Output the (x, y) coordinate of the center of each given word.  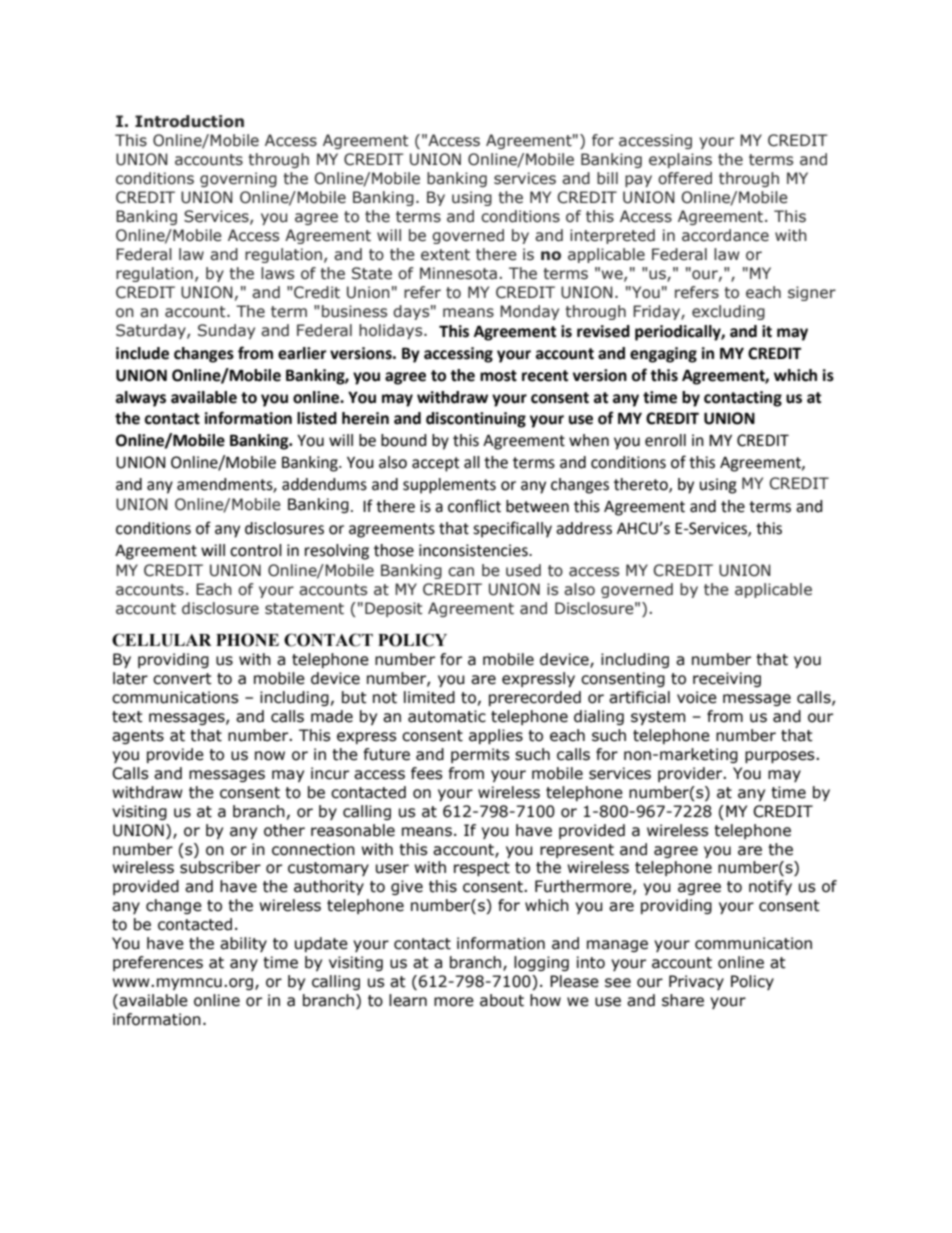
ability (243, 944)
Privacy (696, 982)
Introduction (189, 121)
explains (680, 160)
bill (607, 178)
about (502, 1000)
